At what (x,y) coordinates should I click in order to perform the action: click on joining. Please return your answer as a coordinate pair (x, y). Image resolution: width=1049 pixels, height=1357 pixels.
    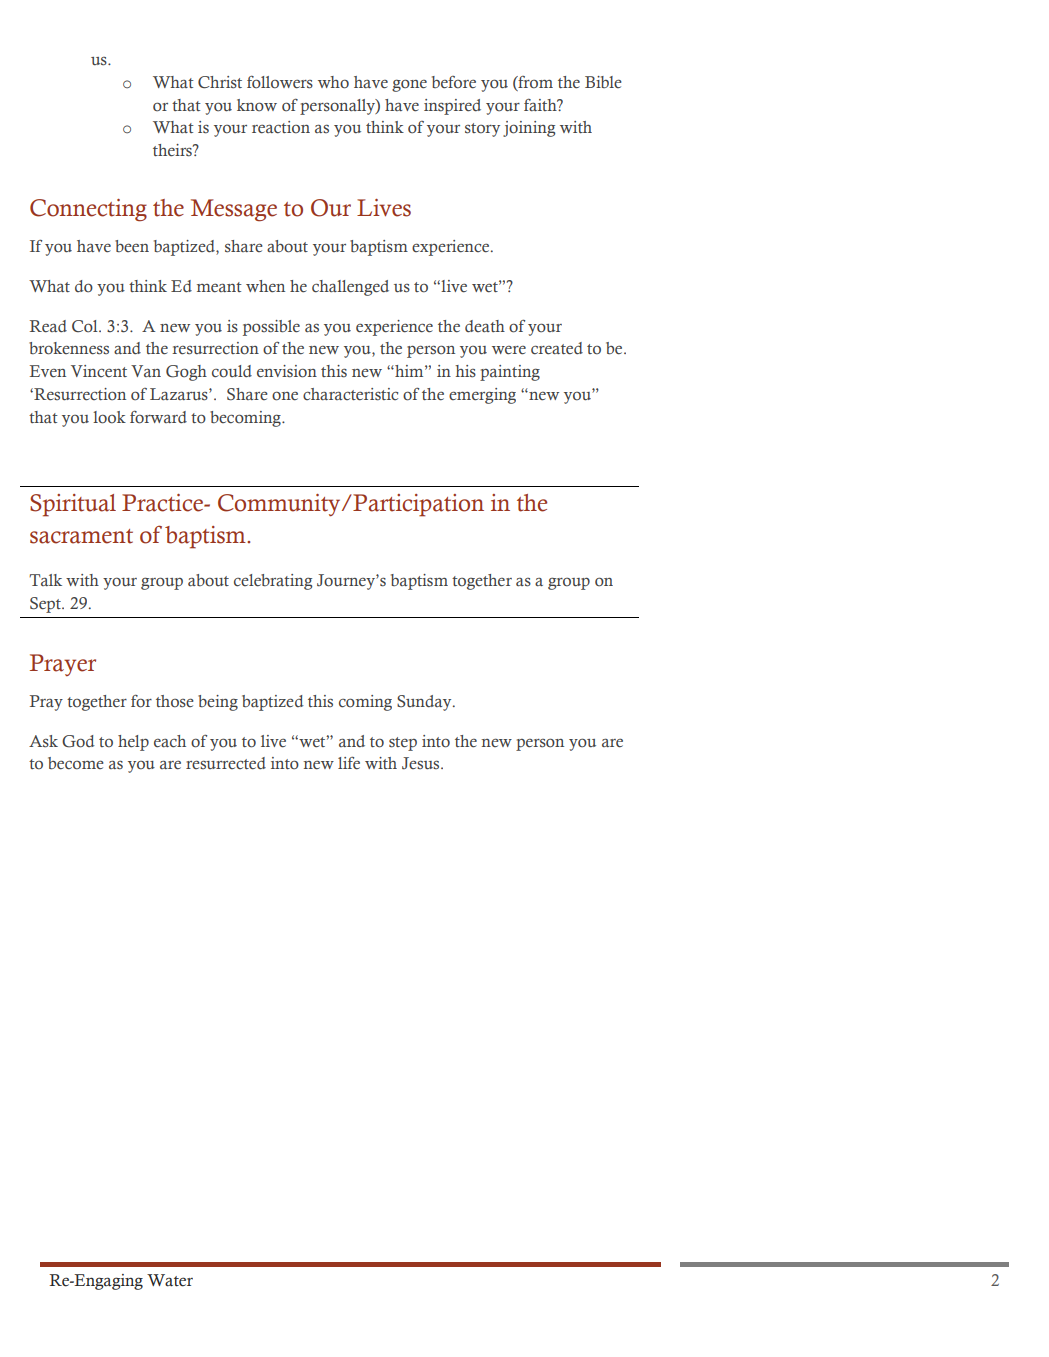
    Looking at the image, I should click on (529, 129).
